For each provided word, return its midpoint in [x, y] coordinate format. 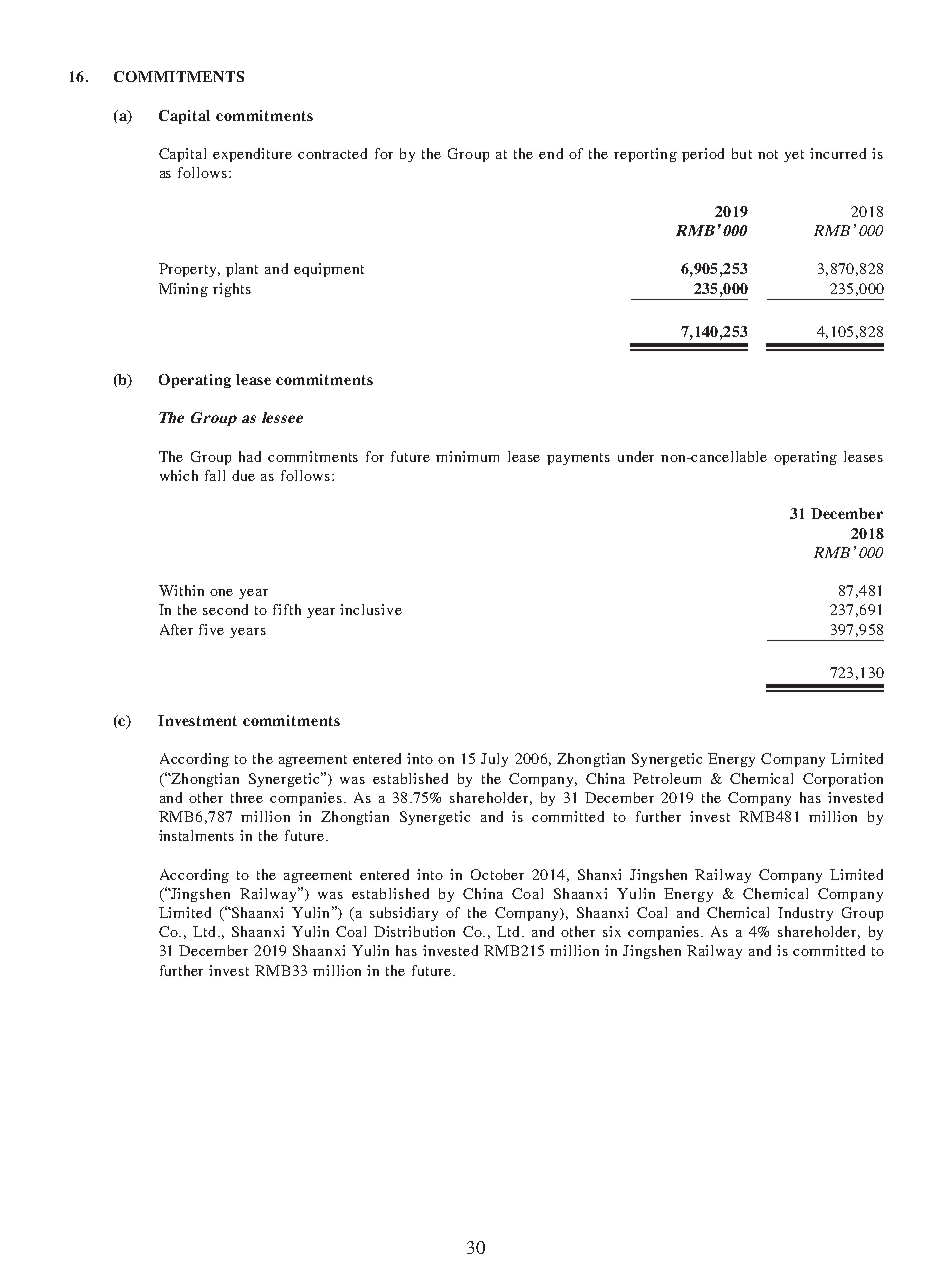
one [221, 592]
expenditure [252, 155]
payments [578, 459]
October [497, 874]
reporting [645, 155]
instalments [196, 835]
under [636, 456]
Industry [805, 914]
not [768, 154]
